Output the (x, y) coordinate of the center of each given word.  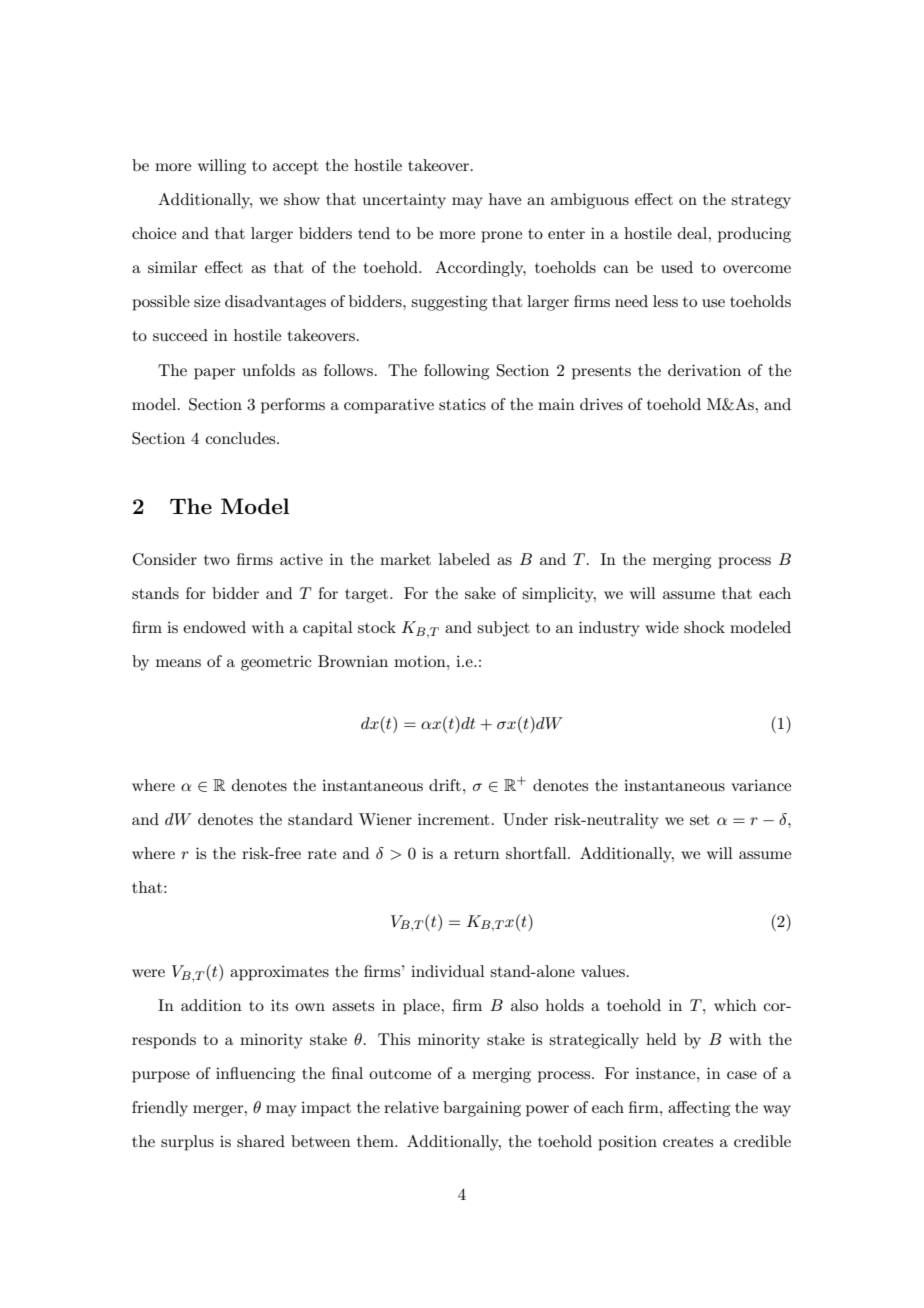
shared (261, 1141)
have (505, 199)
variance (761, 785)
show (302, 199)
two (217, 560)
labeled (464, 559)
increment (454, 819)
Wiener (385, 819)
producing (754, 235)
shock (704, 627)
